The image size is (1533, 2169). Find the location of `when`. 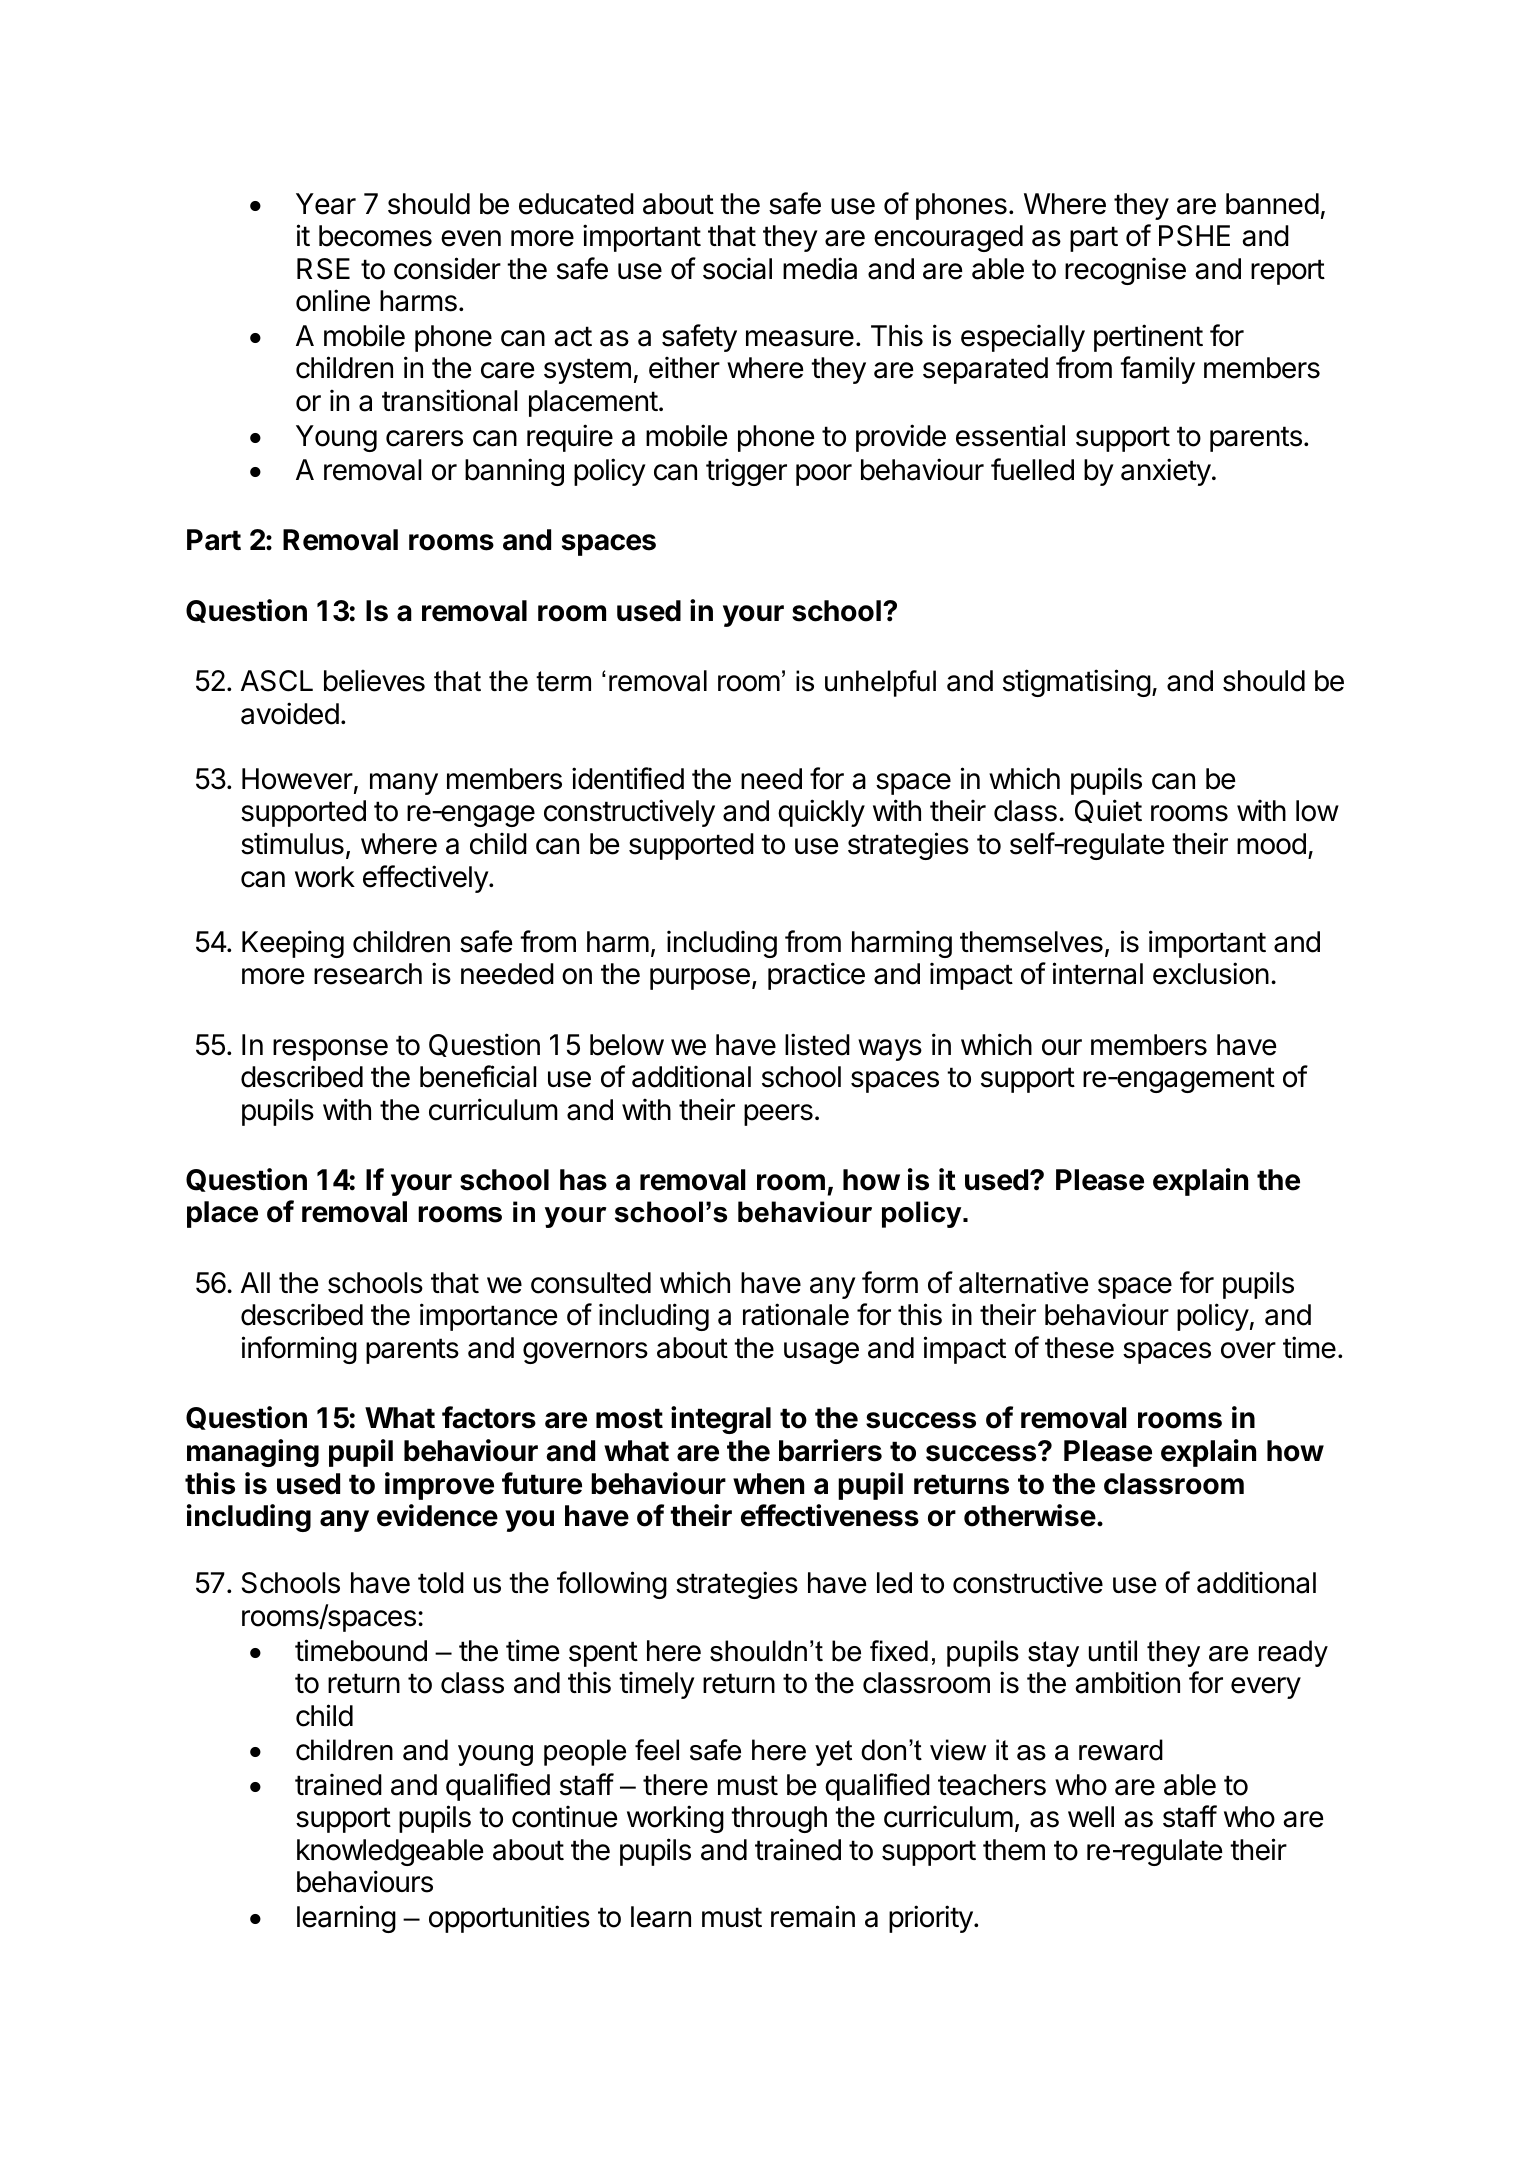

when is located at coordinates (768, 1484).
